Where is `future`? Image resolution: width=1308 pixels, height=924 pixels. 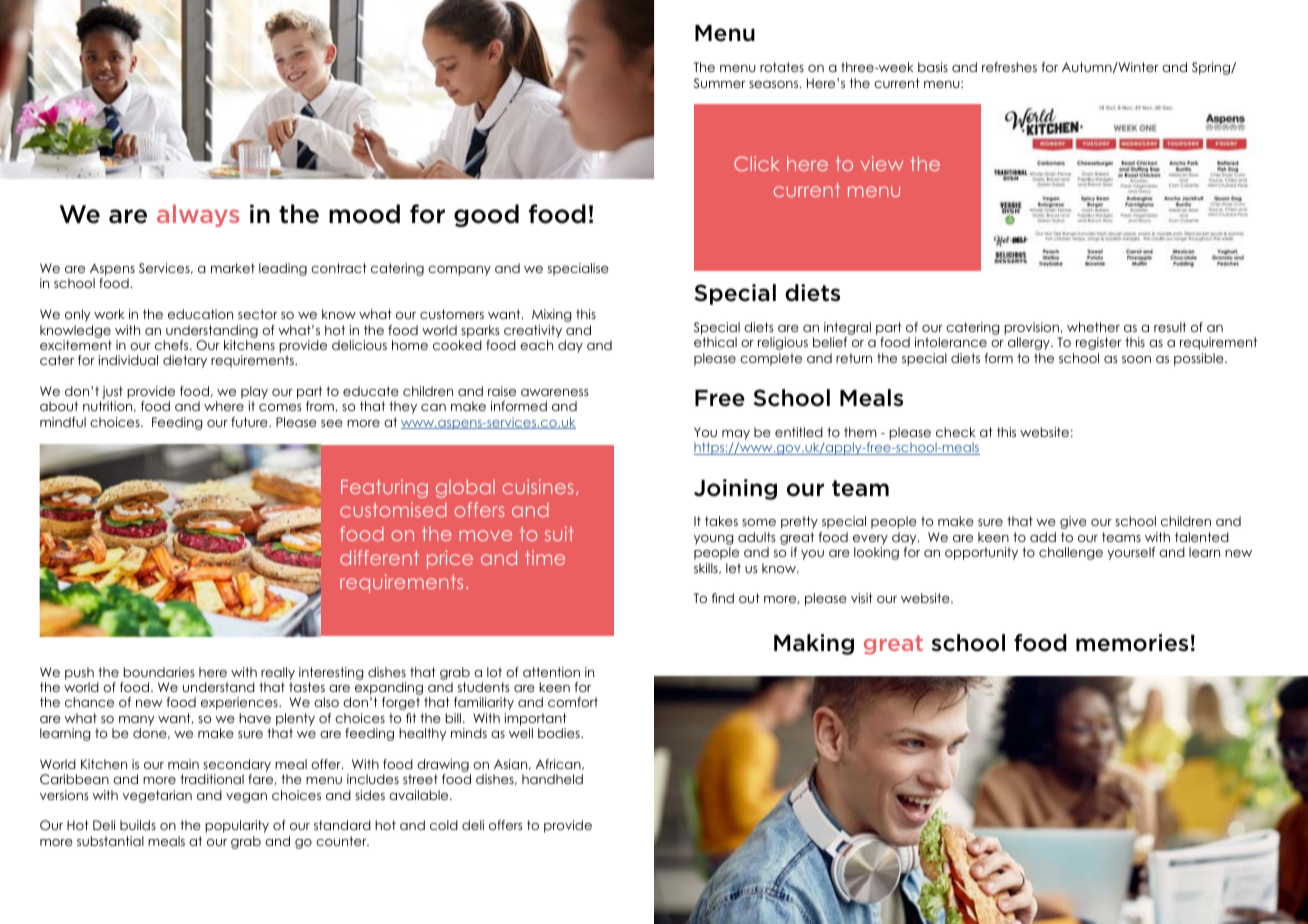 future is located at coordinates (250, 422).
